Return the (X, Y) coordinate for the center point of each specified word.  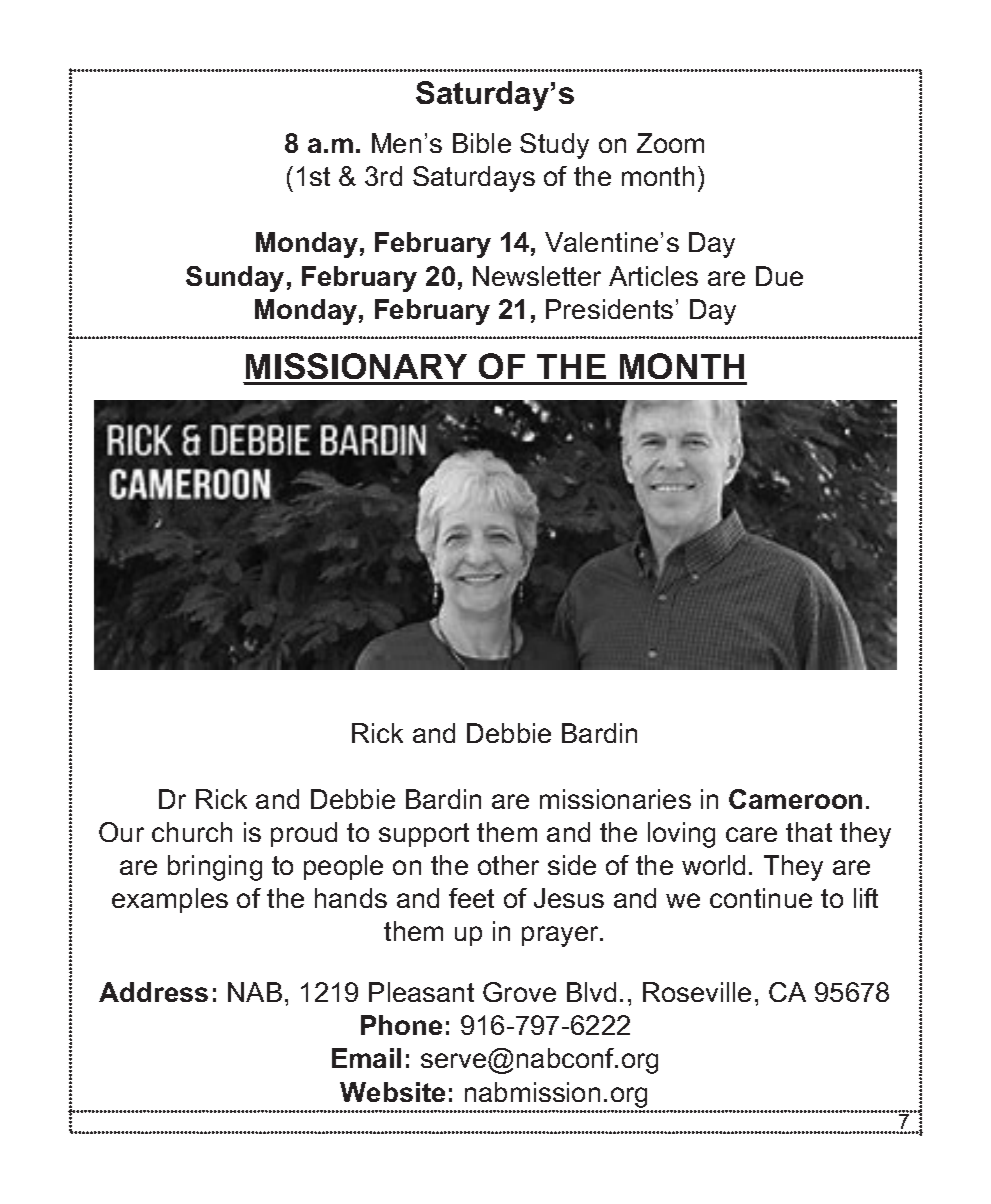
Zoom (670, 143)
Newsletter (537, 276)
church (192, 832)
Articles (653, 276)
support (424, 835)
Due (779, 276)
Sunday (235, 279)
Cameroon (795, 799)
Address (153, 992)
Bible (482, 143)
